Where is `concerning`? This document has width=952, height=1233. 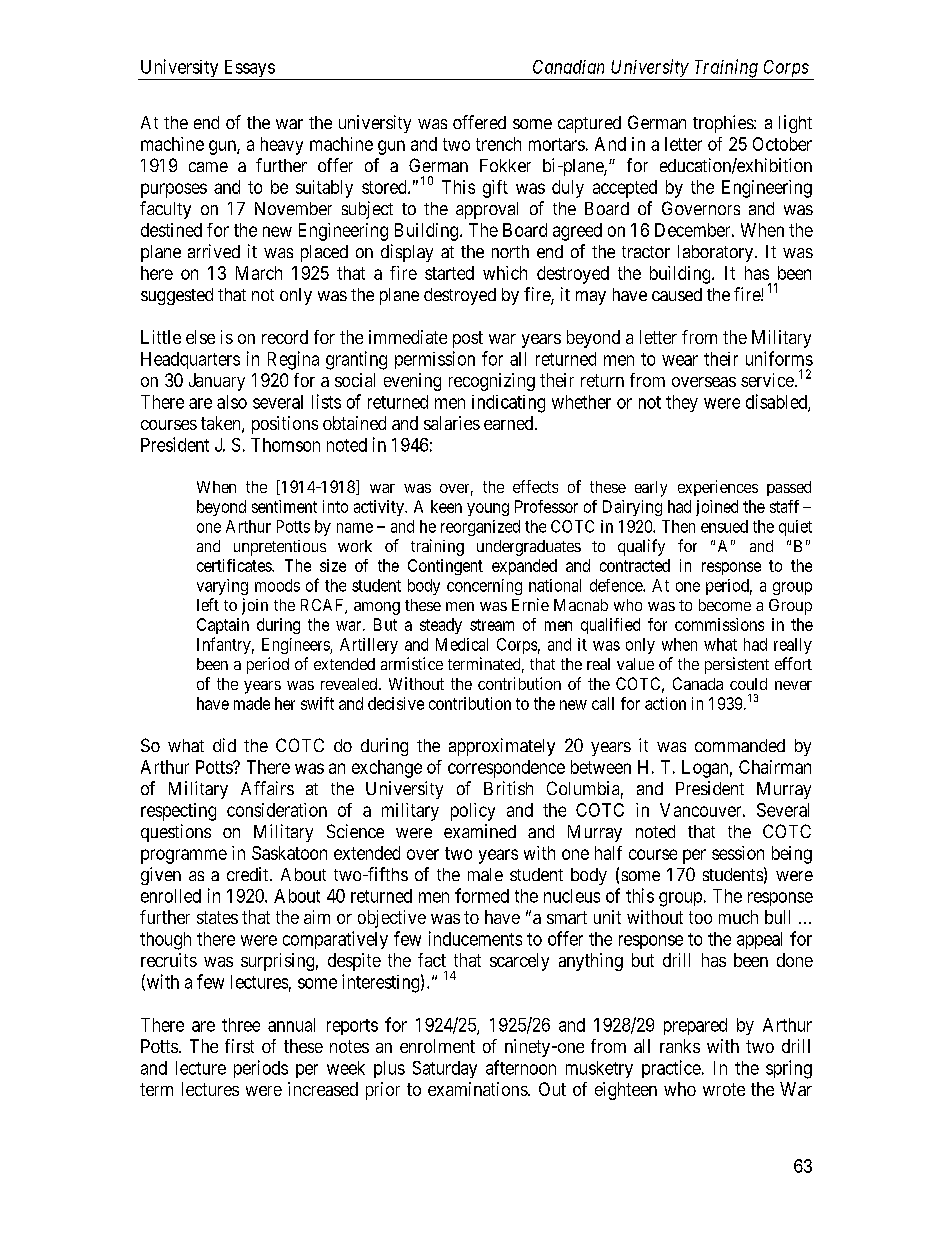 concerning is located at coordinates (484, 587).
